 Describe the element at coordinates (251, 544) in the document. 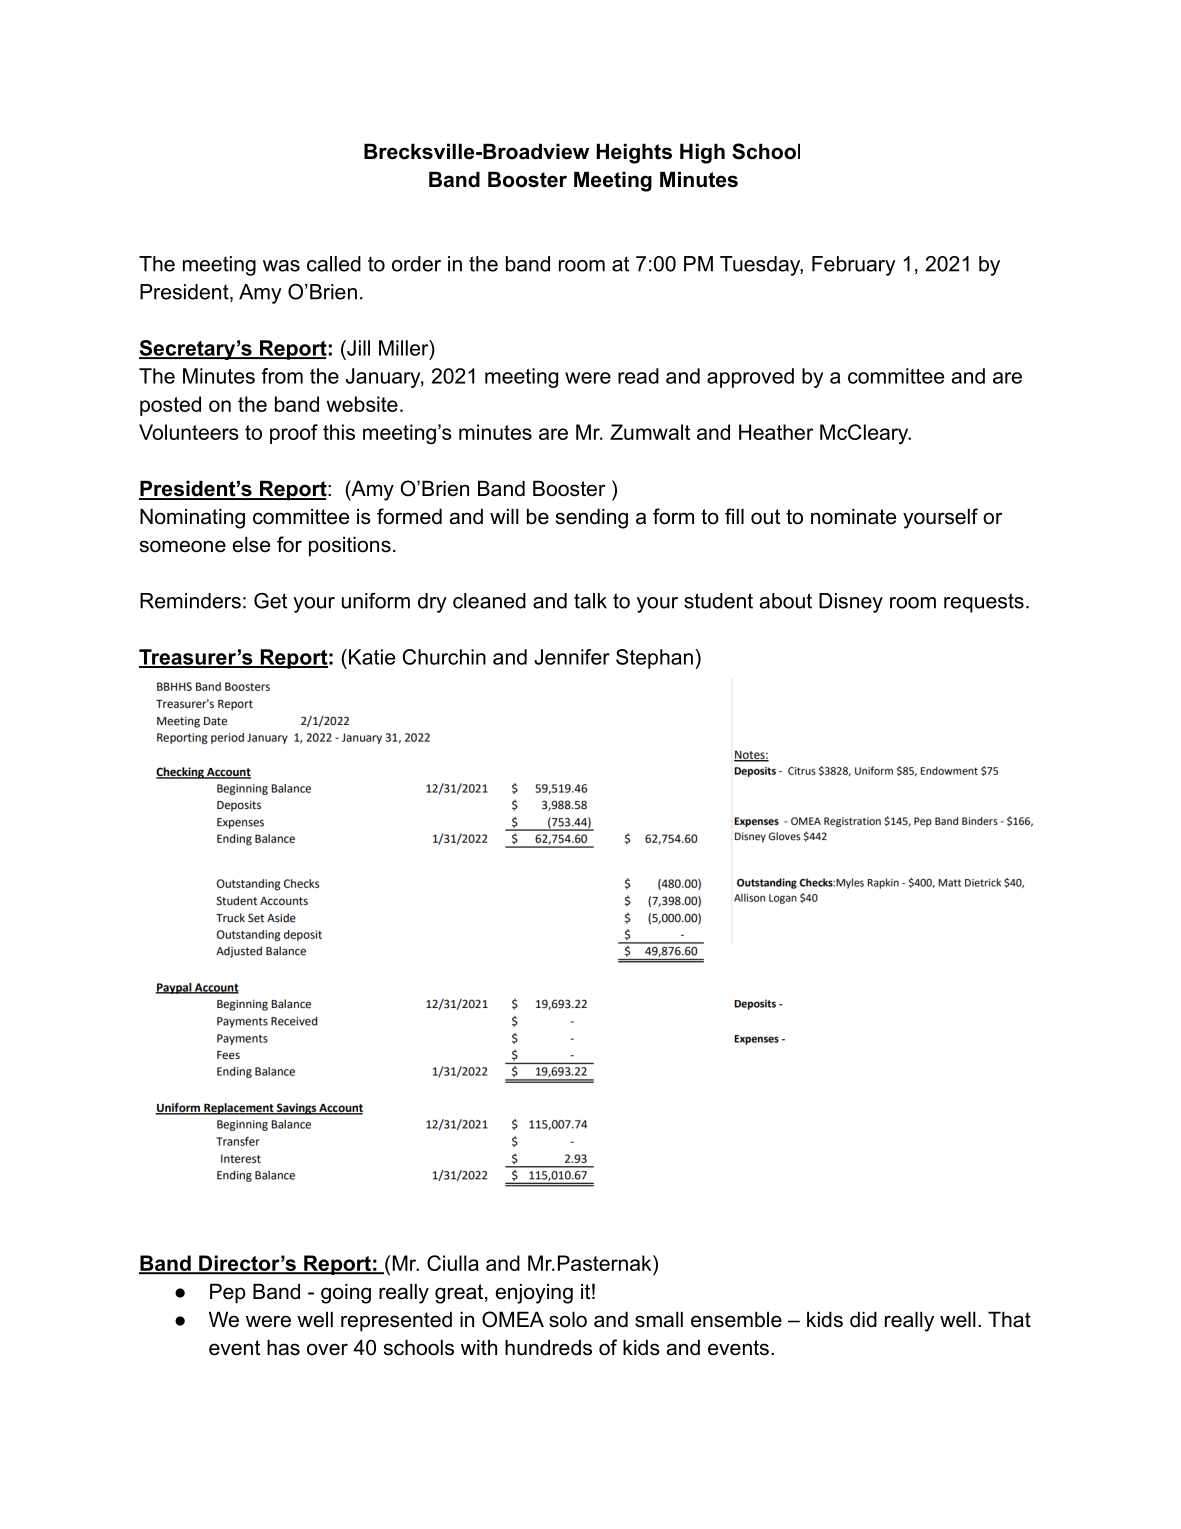

I see `else` at that location.
